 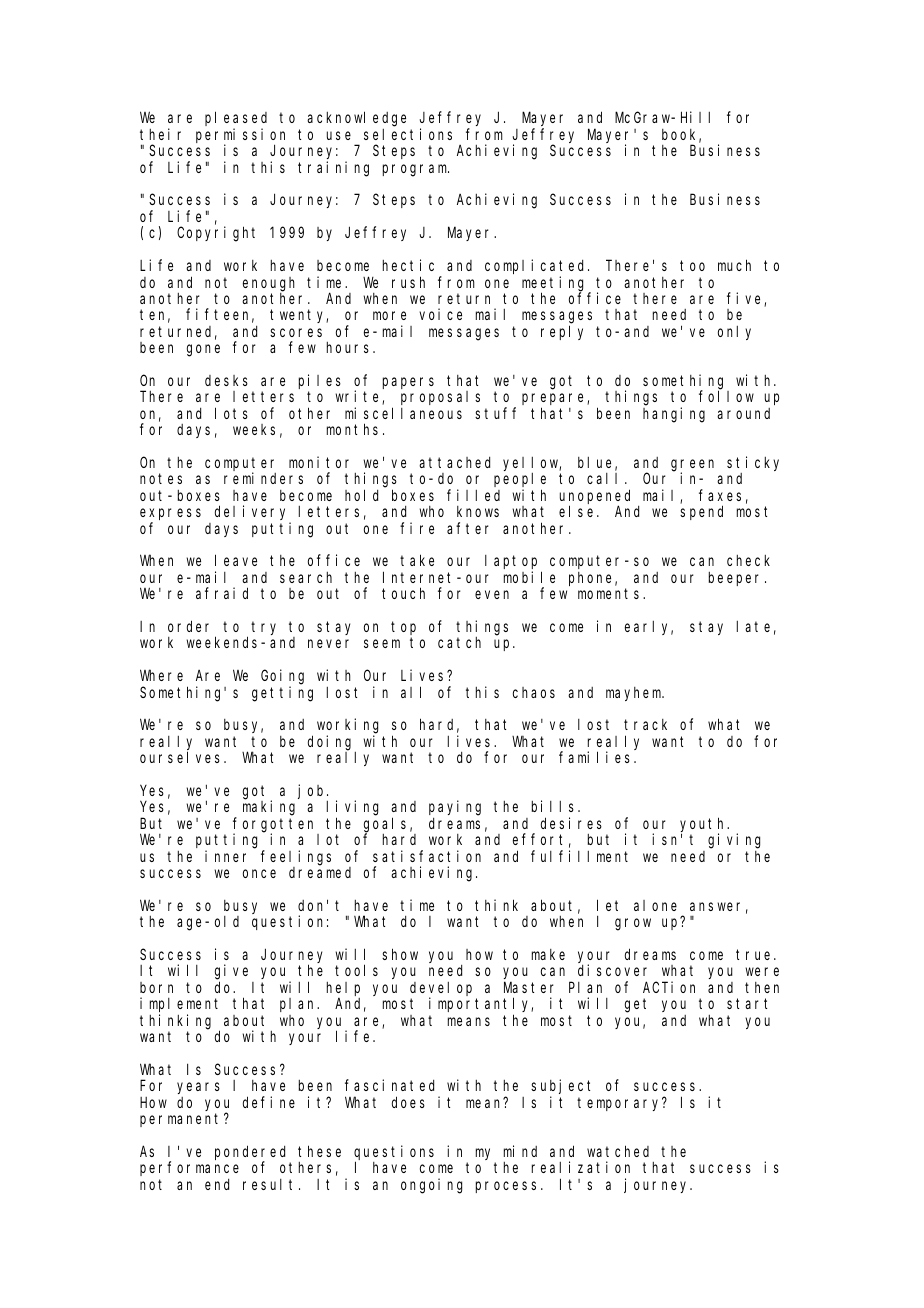 What do you see at coordinates (259, 873) in the screenshot?
I see `once` at bounding box center [259, 873].
